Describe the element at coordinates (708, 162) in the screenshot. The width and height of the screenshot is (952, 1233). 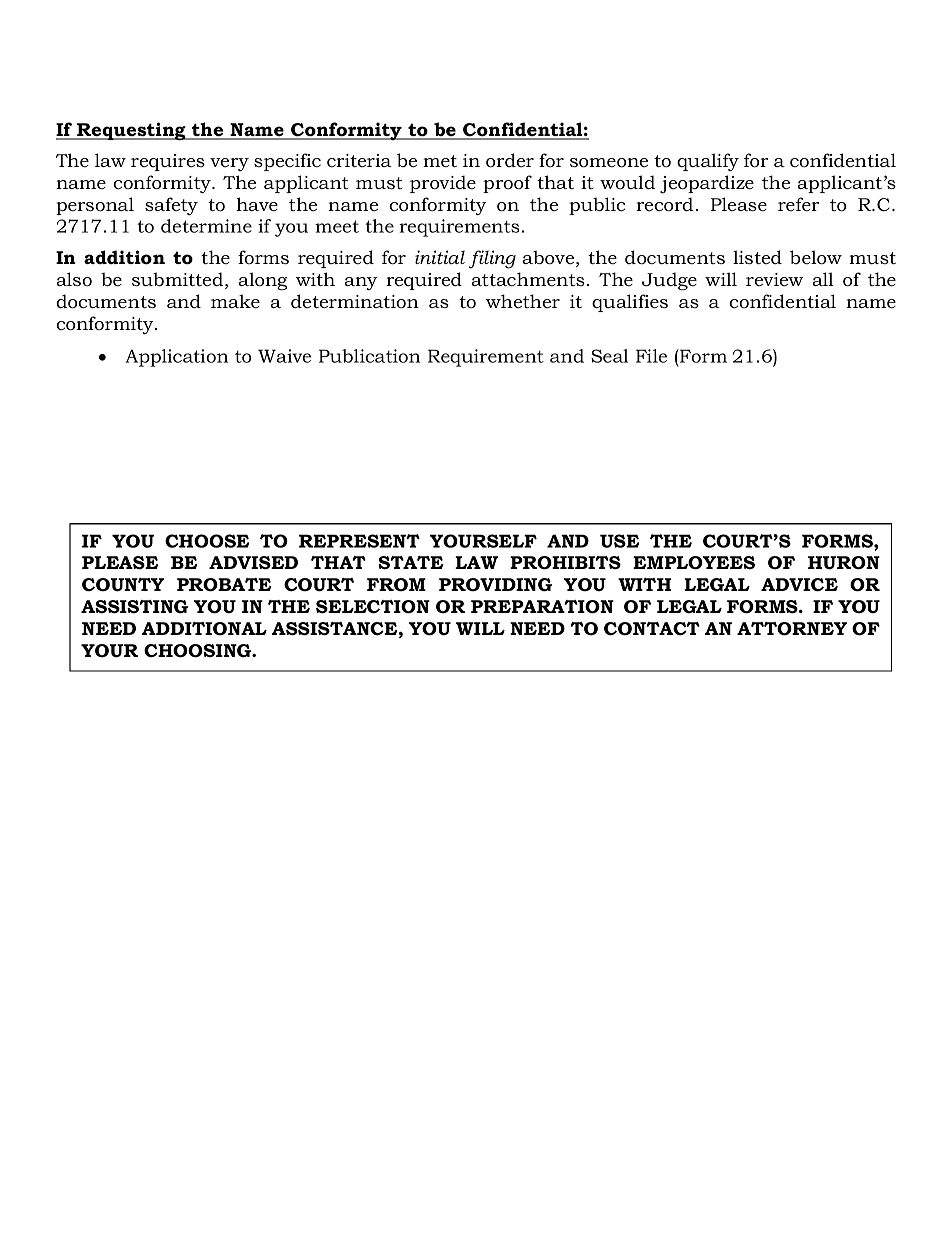
I see `qualify` at that location.
